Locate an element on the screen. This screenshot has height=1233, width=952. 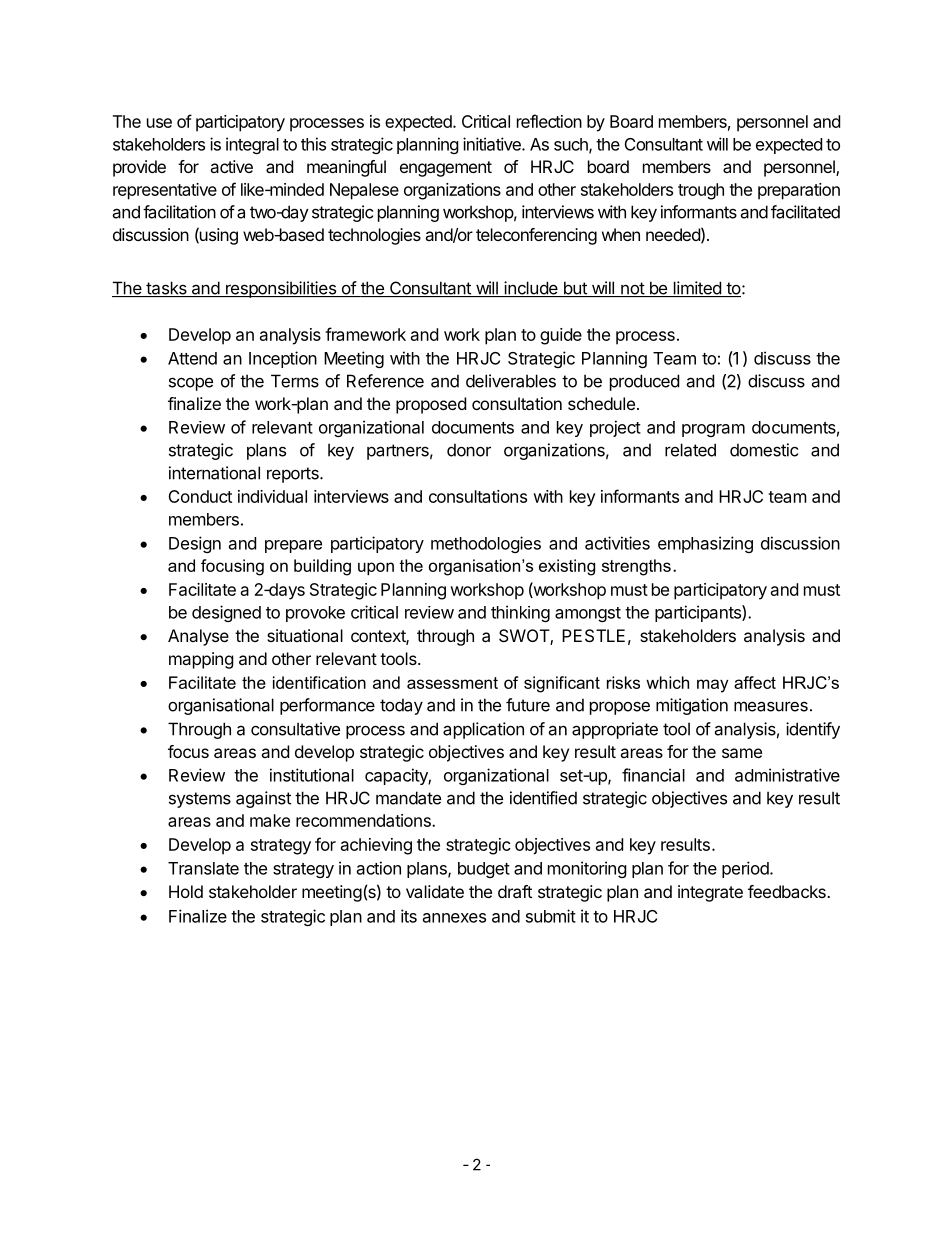
methodologies is located at coordinates (486, 544).
